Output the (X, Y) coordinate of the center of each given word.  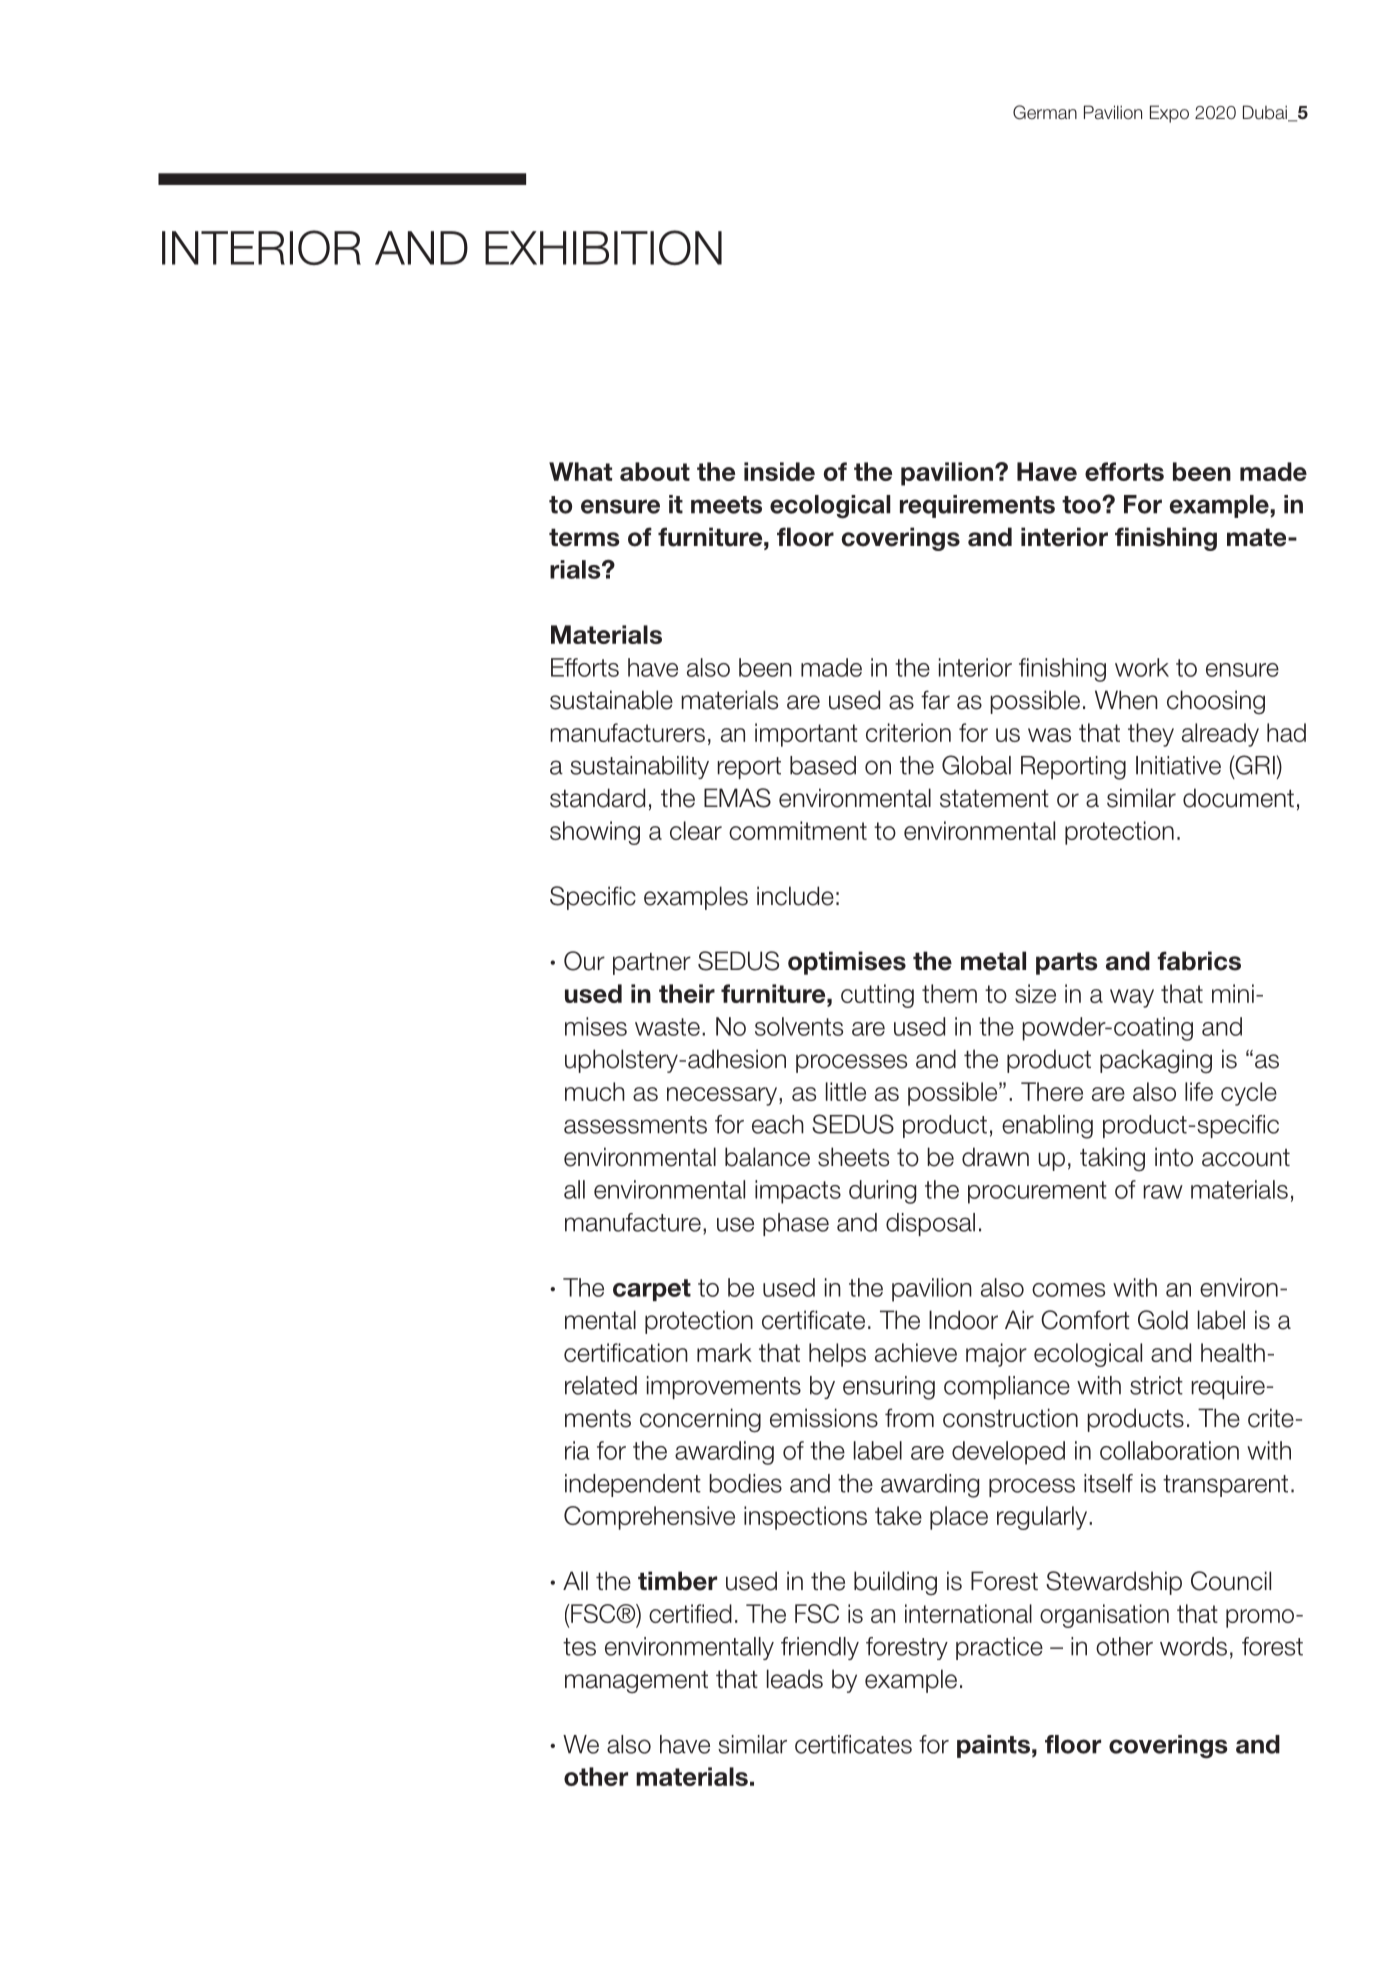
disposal (930, 1224)
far (935, 700)
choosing (1216, 702)
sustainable (611, 700)
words (1193, 1646)
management (636, 1682)
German (1045, 112)
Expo (1169, 114)
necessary (723, 1096)
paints (993, 1746)
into (1174, 1157)
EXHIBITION (603, 247)
